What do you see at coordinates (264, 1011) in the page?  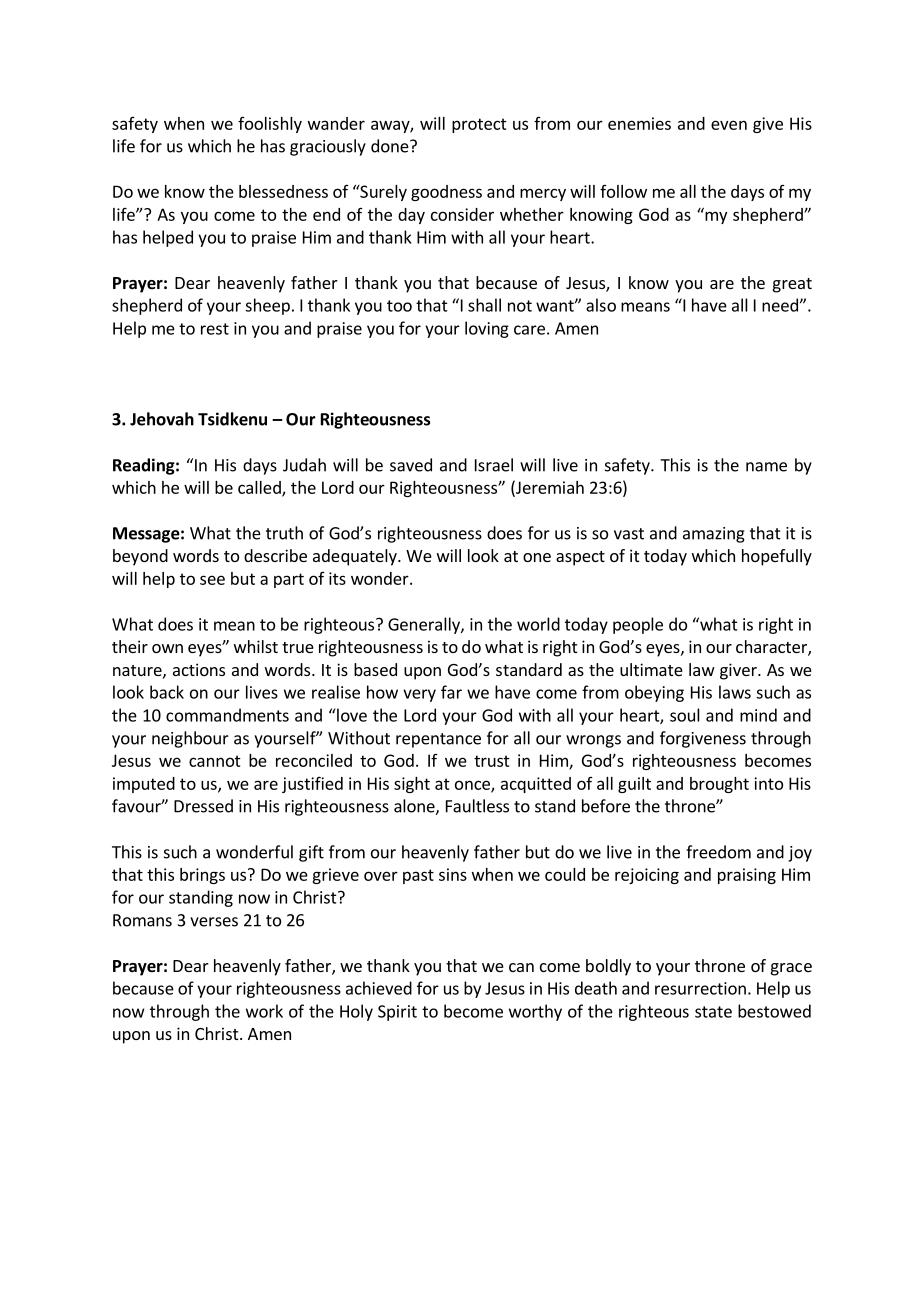 I see `work` at bounding box center [264, 1011].
